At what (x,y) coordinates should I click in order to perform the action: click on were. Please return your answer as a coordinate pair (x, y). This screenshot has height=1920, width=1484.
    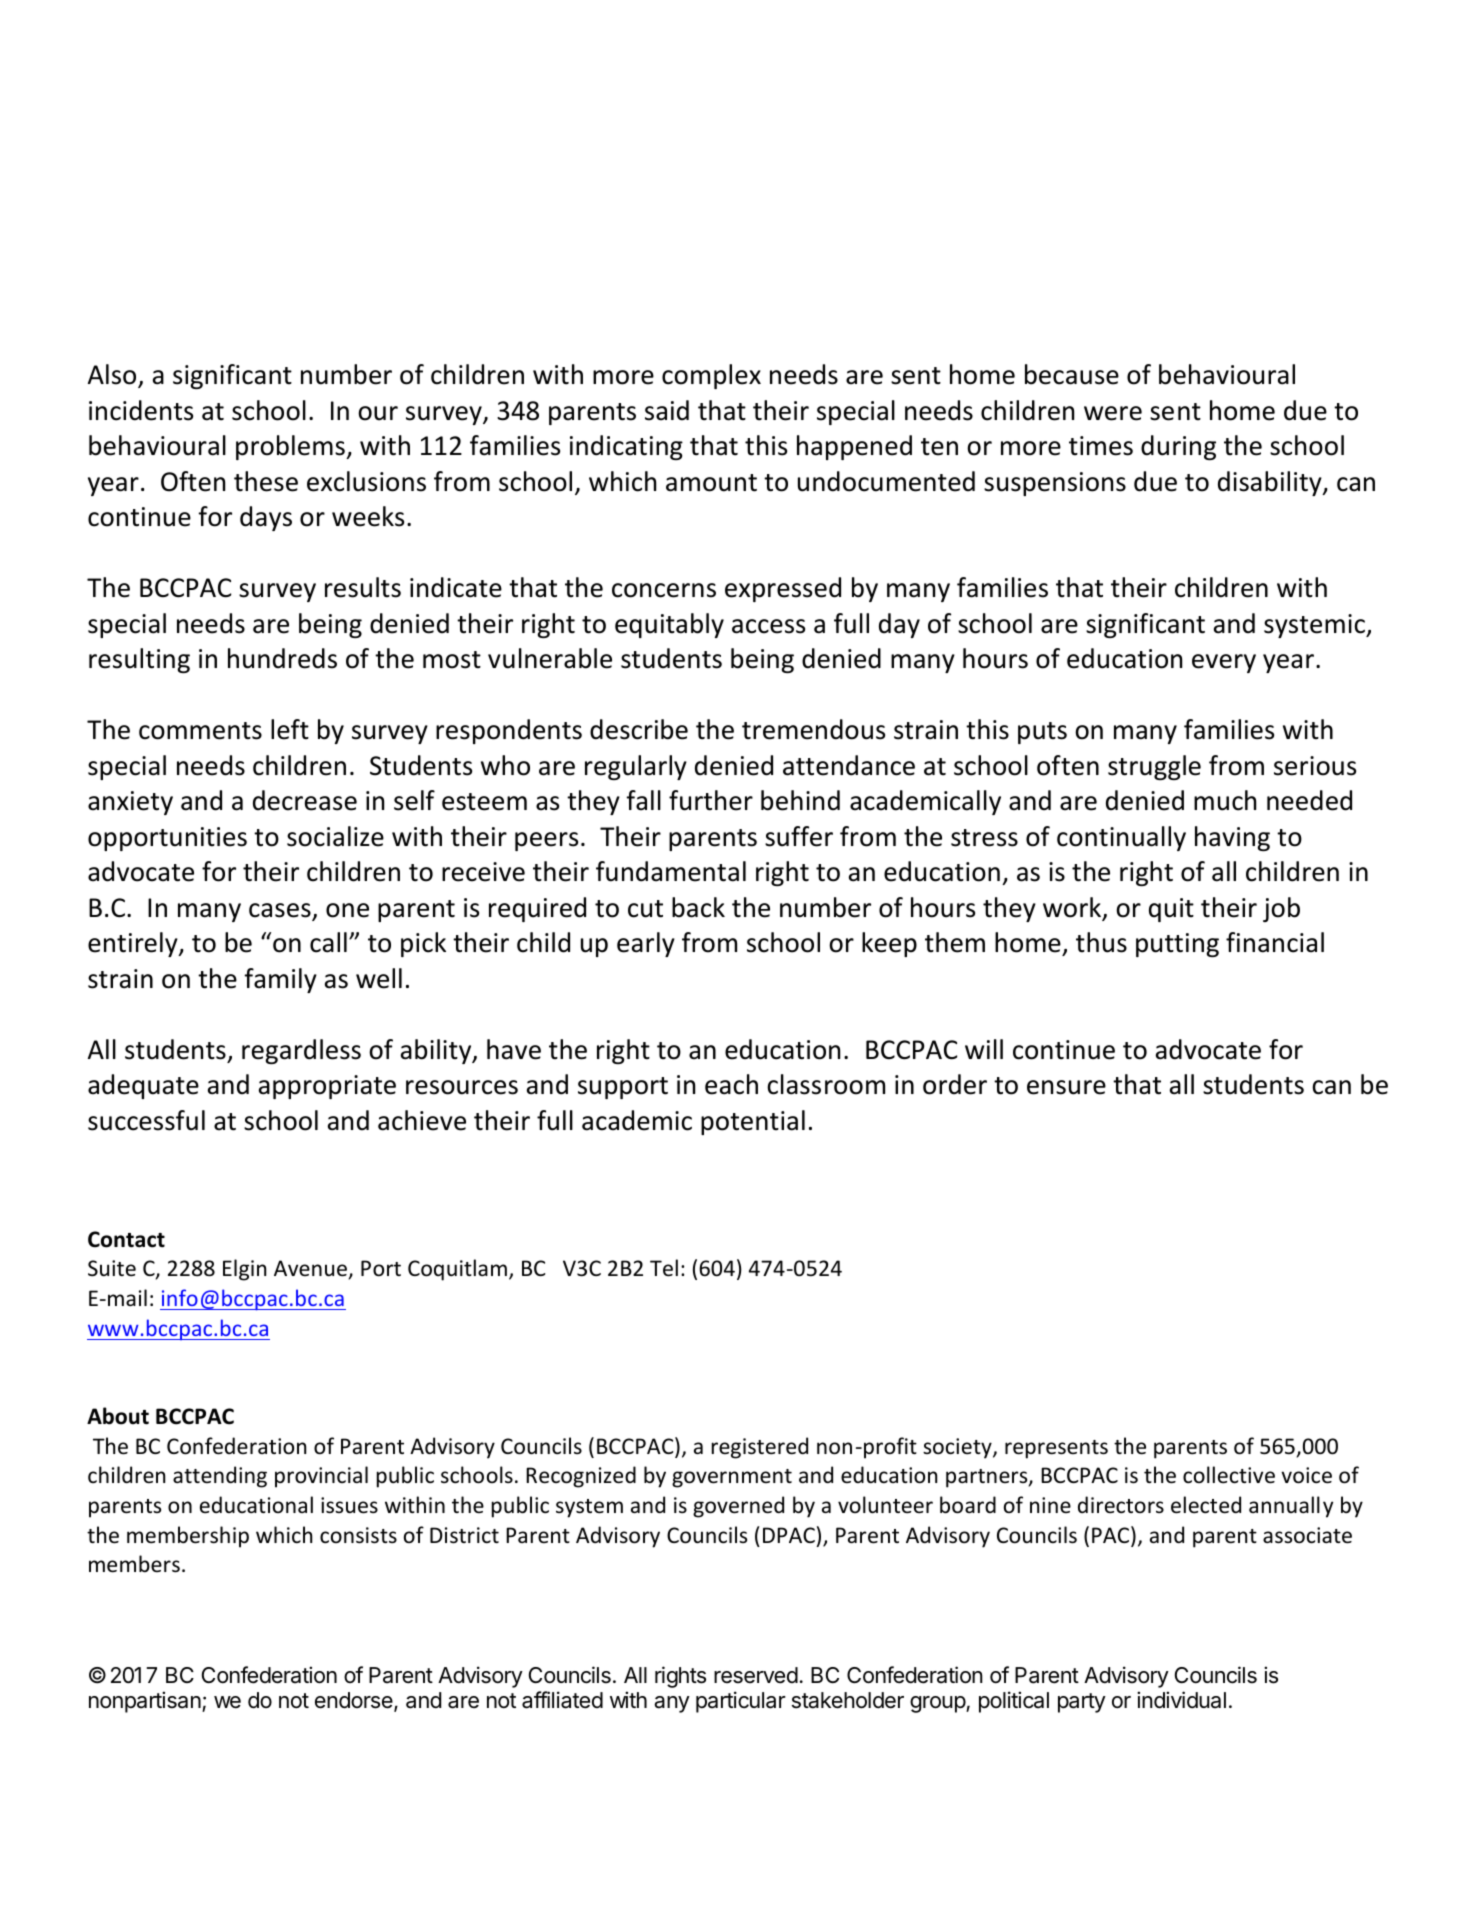
    Looking at the image, I should click on (1113, 413).
